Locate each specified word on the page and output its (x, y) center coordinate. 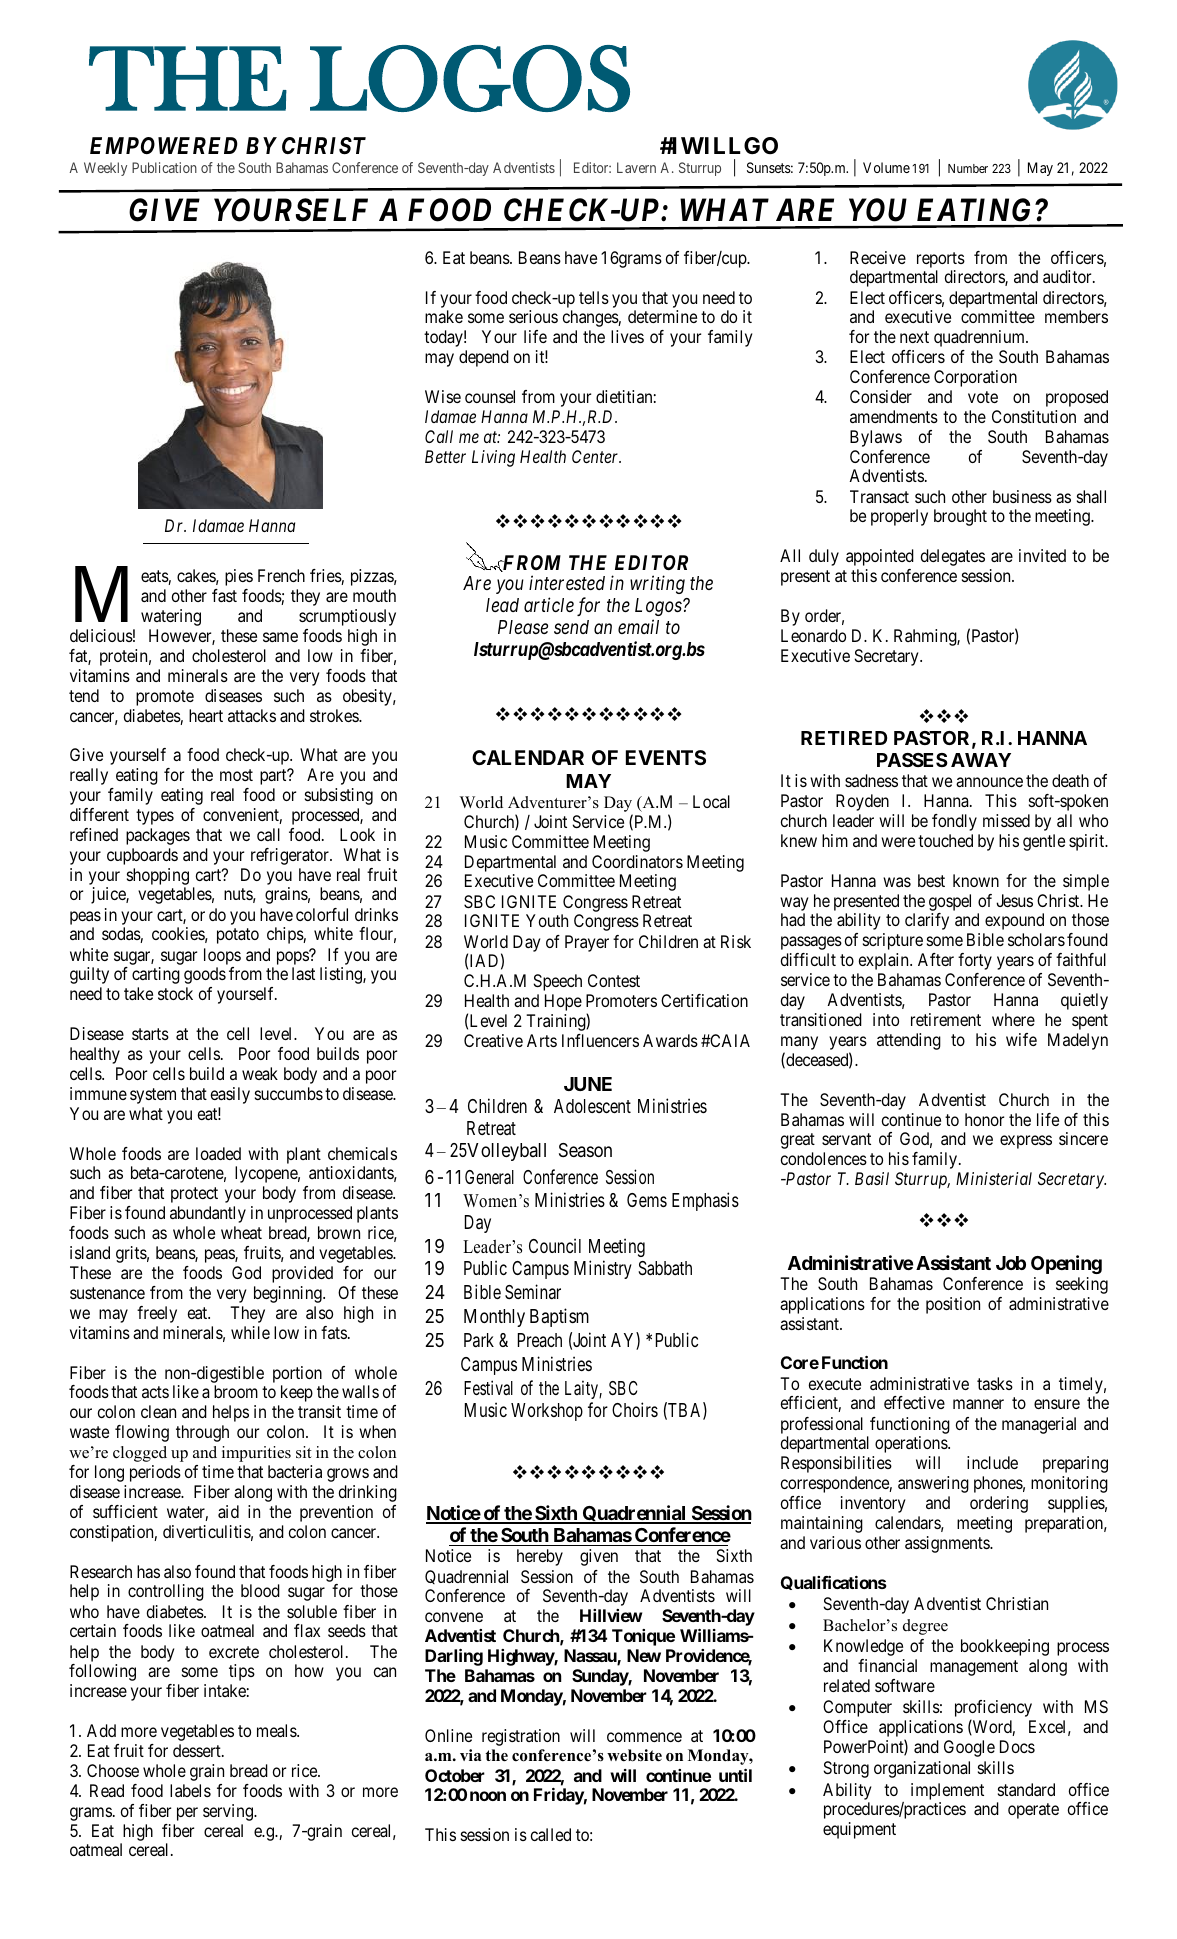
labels (190, 1790)
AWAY (981, 760)
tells (594, 297)
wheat (241, 1232)
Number (968, 168)
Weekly (105, 169)
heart (206, 715)
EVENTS (666, 757)
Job (1011, 1263)
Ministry (603, 1269)
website (634, 1755)
